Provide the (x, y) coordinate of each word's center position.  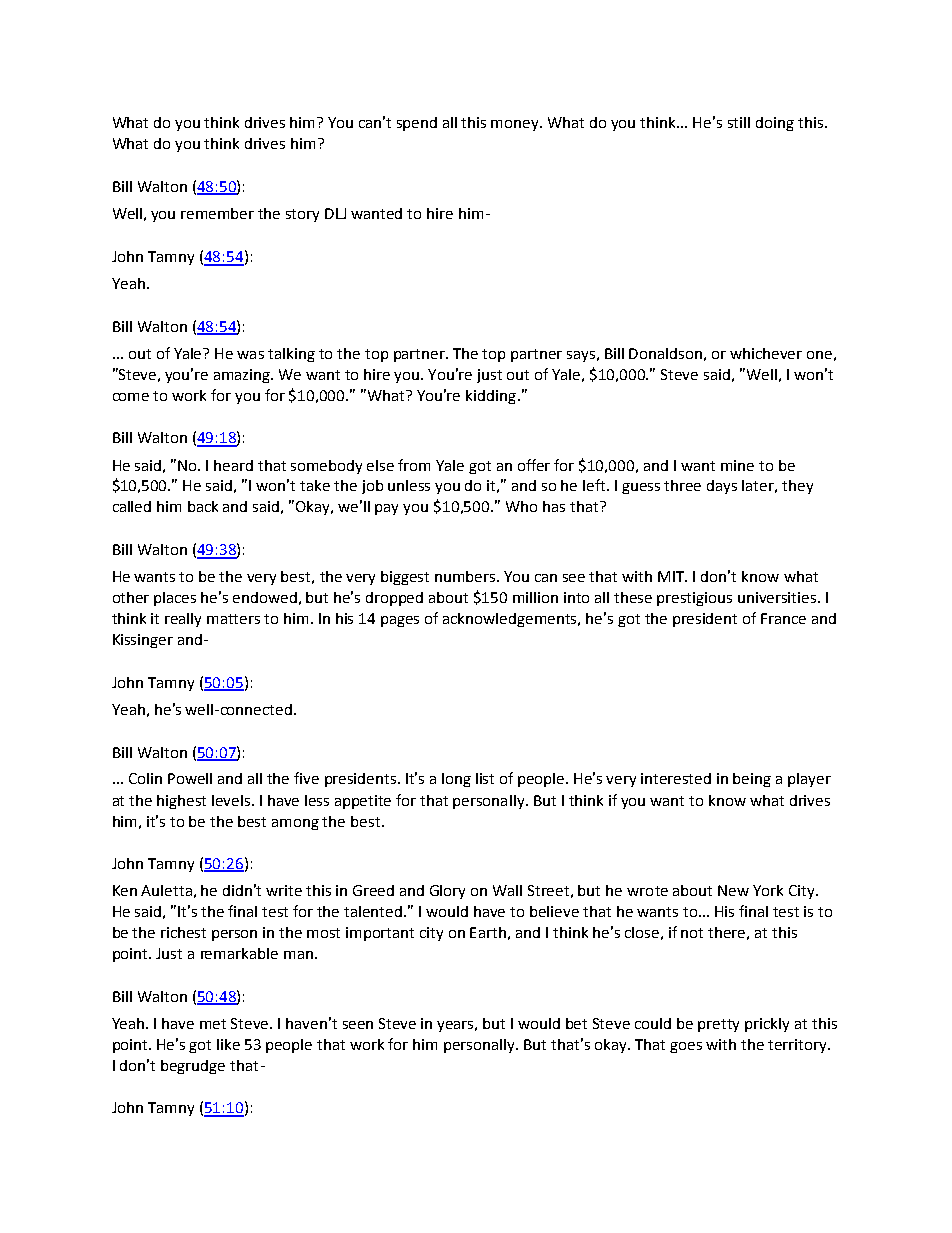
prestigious (694, 599)
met (213, 1024)
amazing (243, 376)
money (516, 125)
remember (217, 213)
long (456, 780)
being (752, 780)
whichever (766, 353)
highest (181, 802)
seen (358, 1025)
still (739, 122)
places (175, 599)
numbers (466, 576)
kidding (492, 397)
